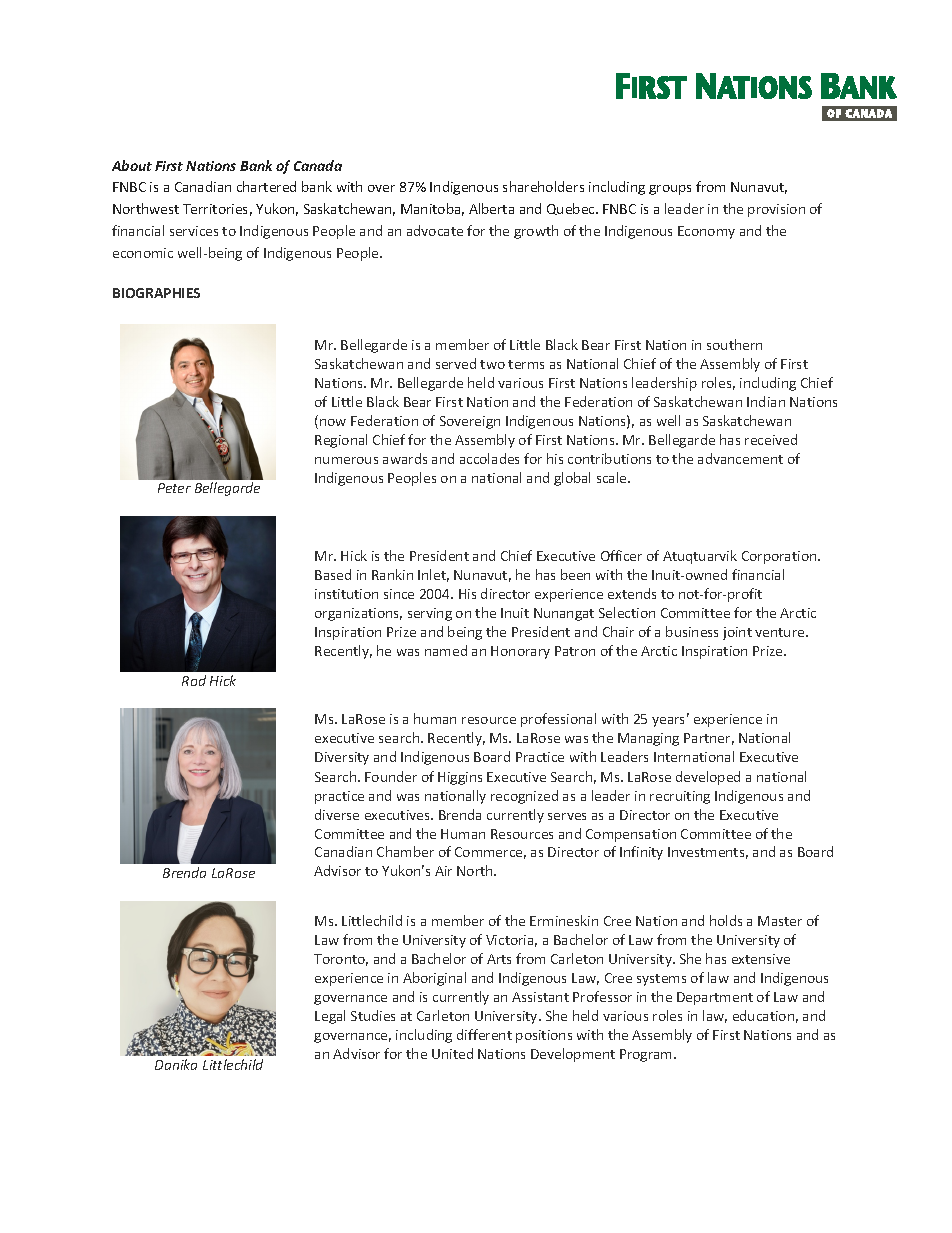 Image resolution: width=952 pixels, height=1233 pixels. I want to click on advancement, so click(740, 458).
